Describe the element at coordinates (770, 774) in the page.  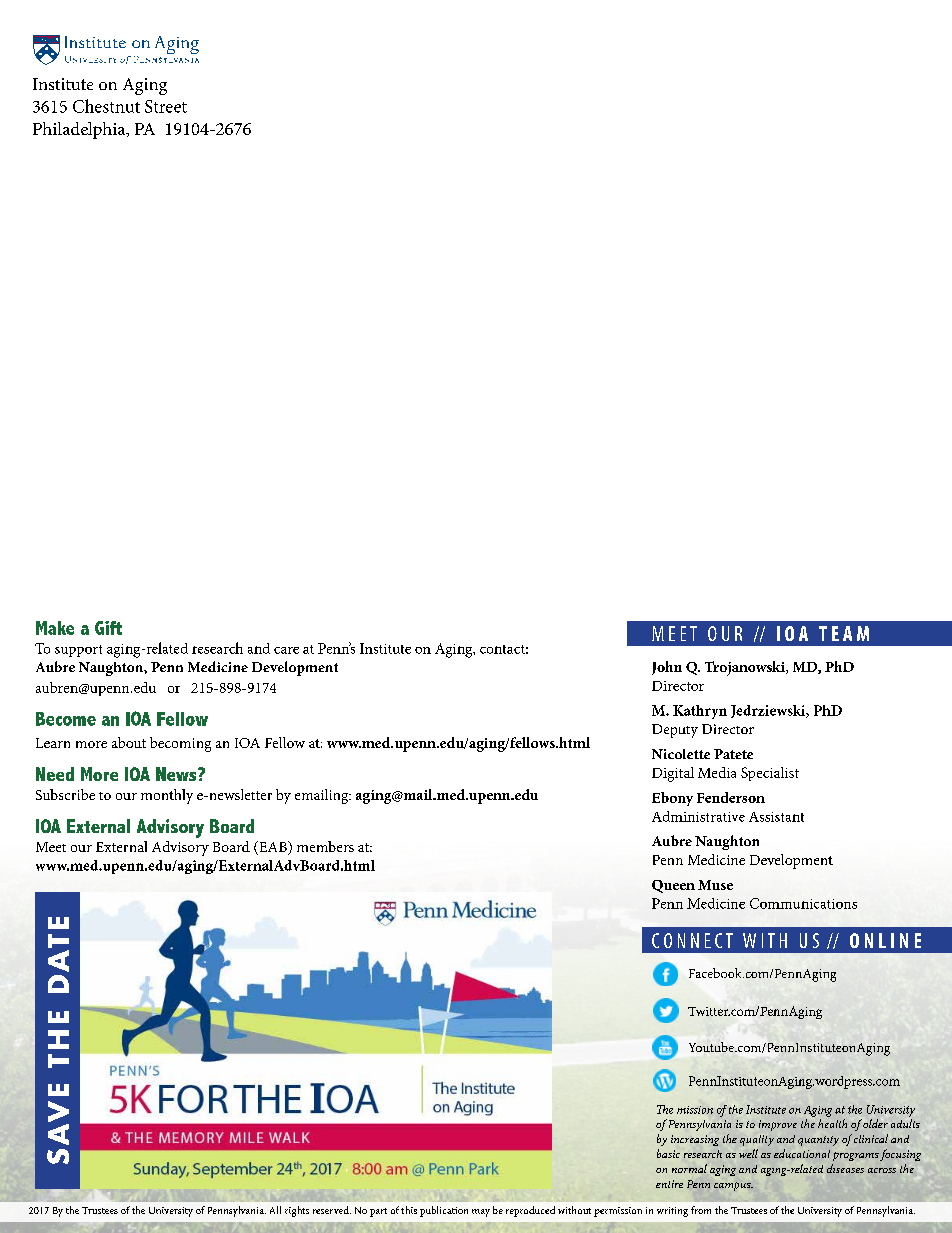
I see `Specialist` at that location.
